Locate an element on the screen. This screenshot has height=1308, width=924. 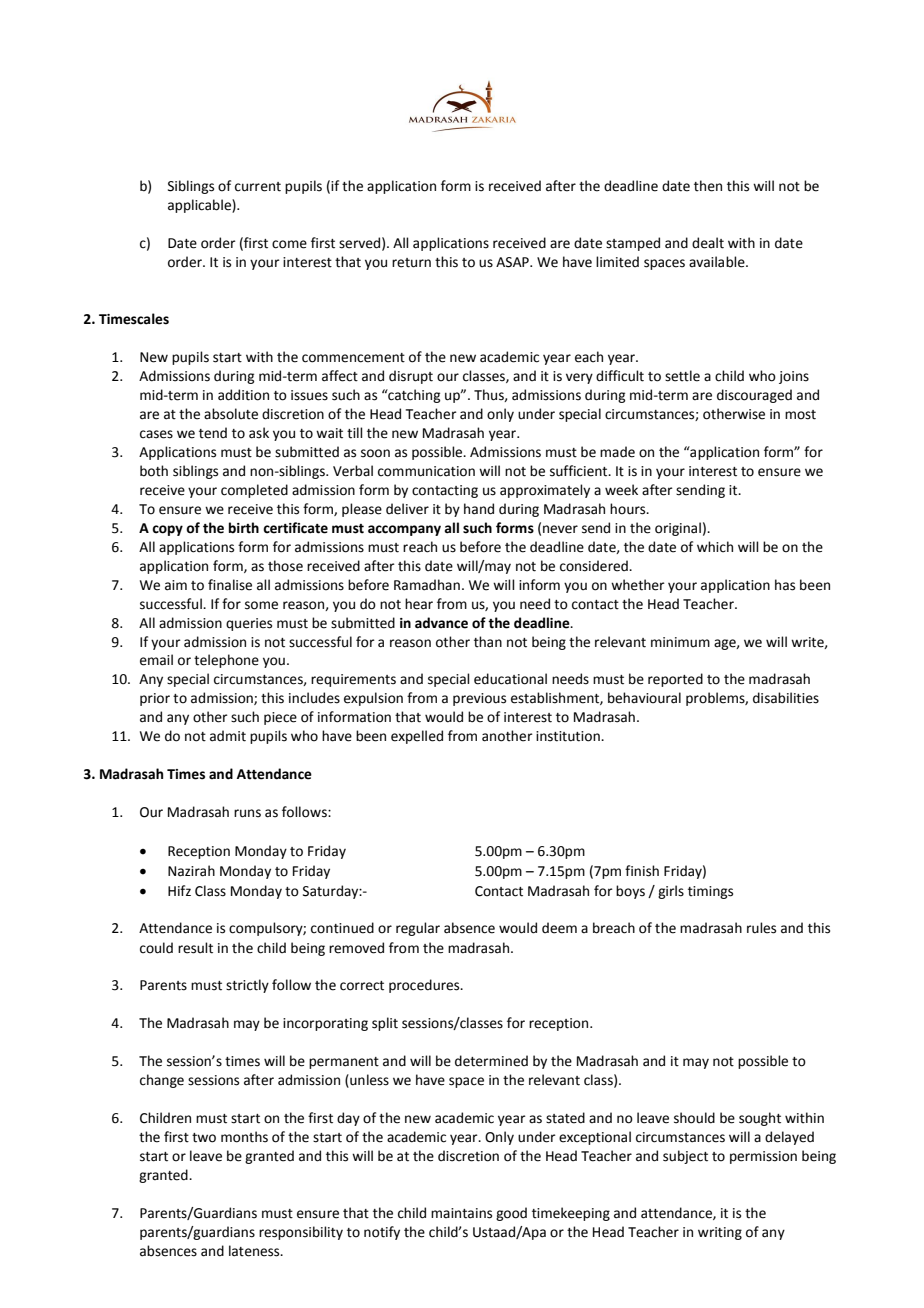
birth is located at coordinates (244, 528).
